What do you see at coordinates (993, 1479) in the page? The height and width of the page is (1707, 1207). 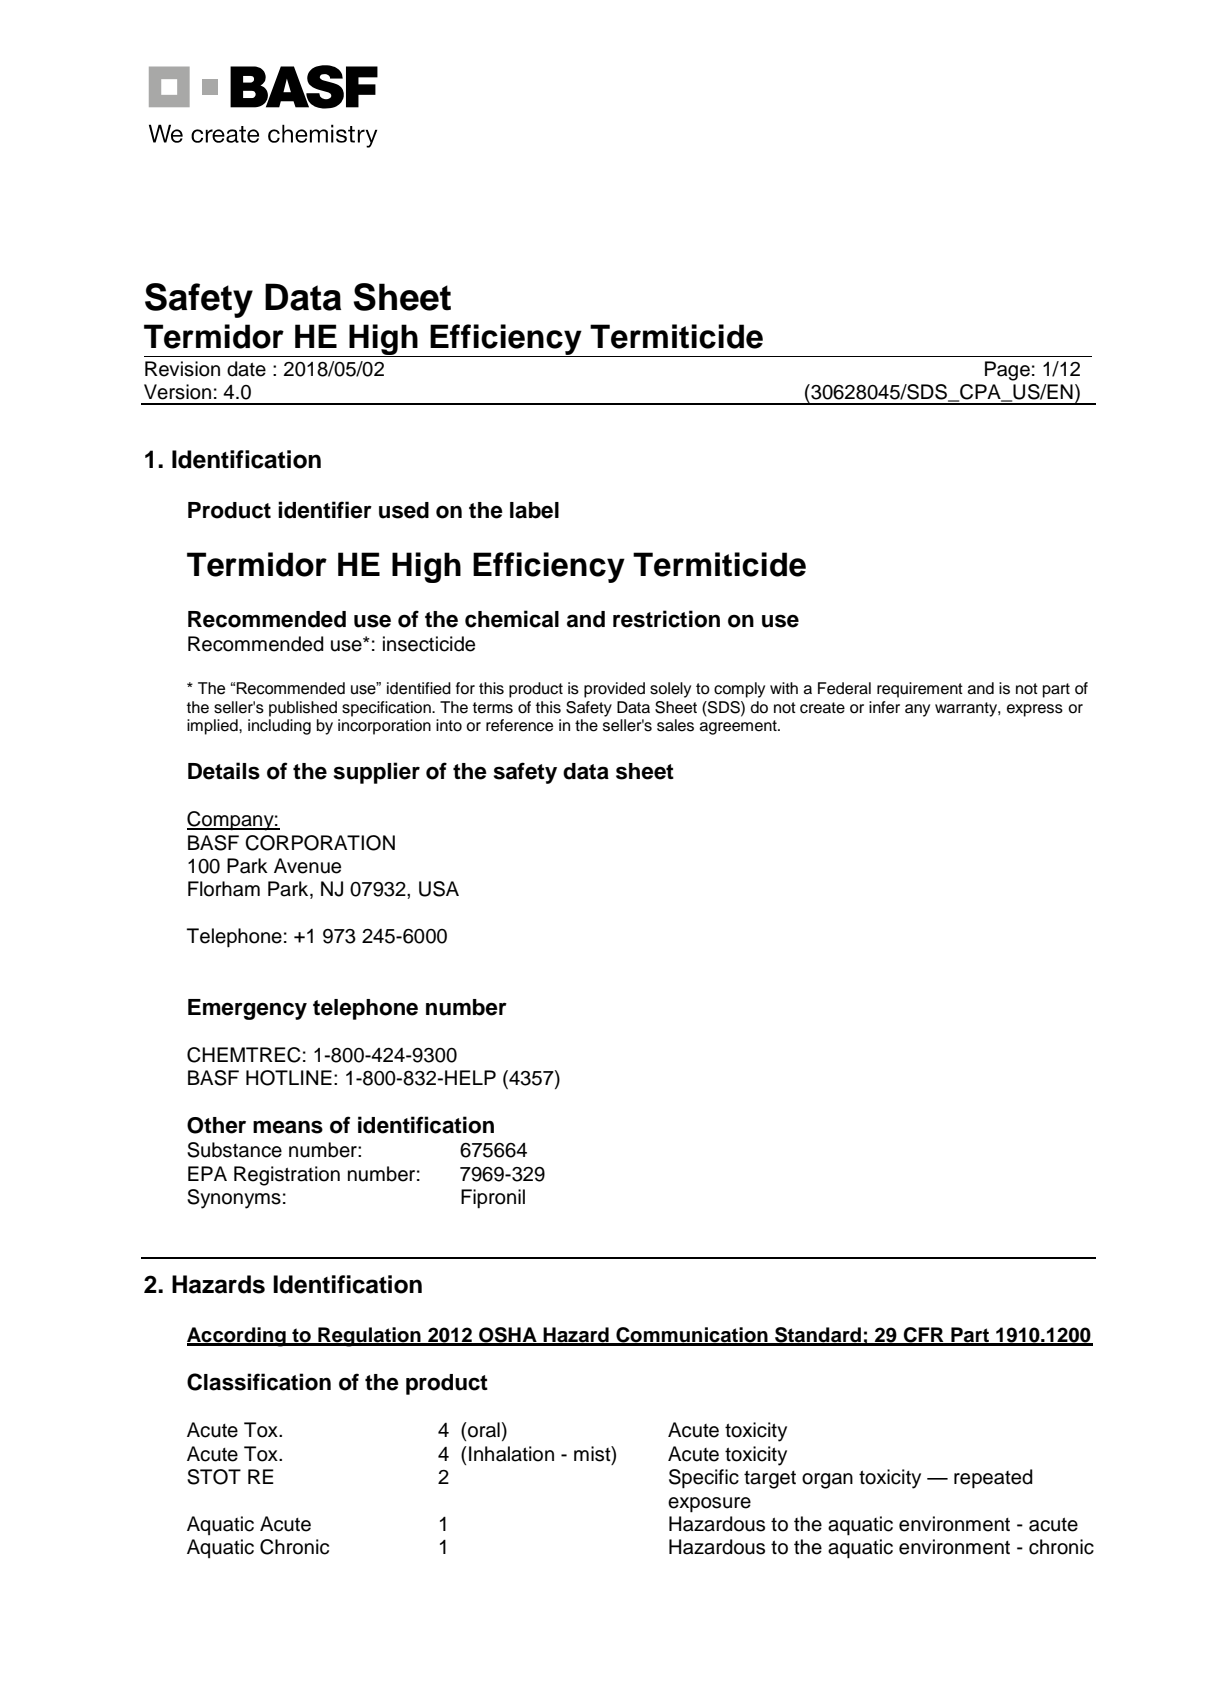 I see `repeated` at bounding box center [993, 1479].
